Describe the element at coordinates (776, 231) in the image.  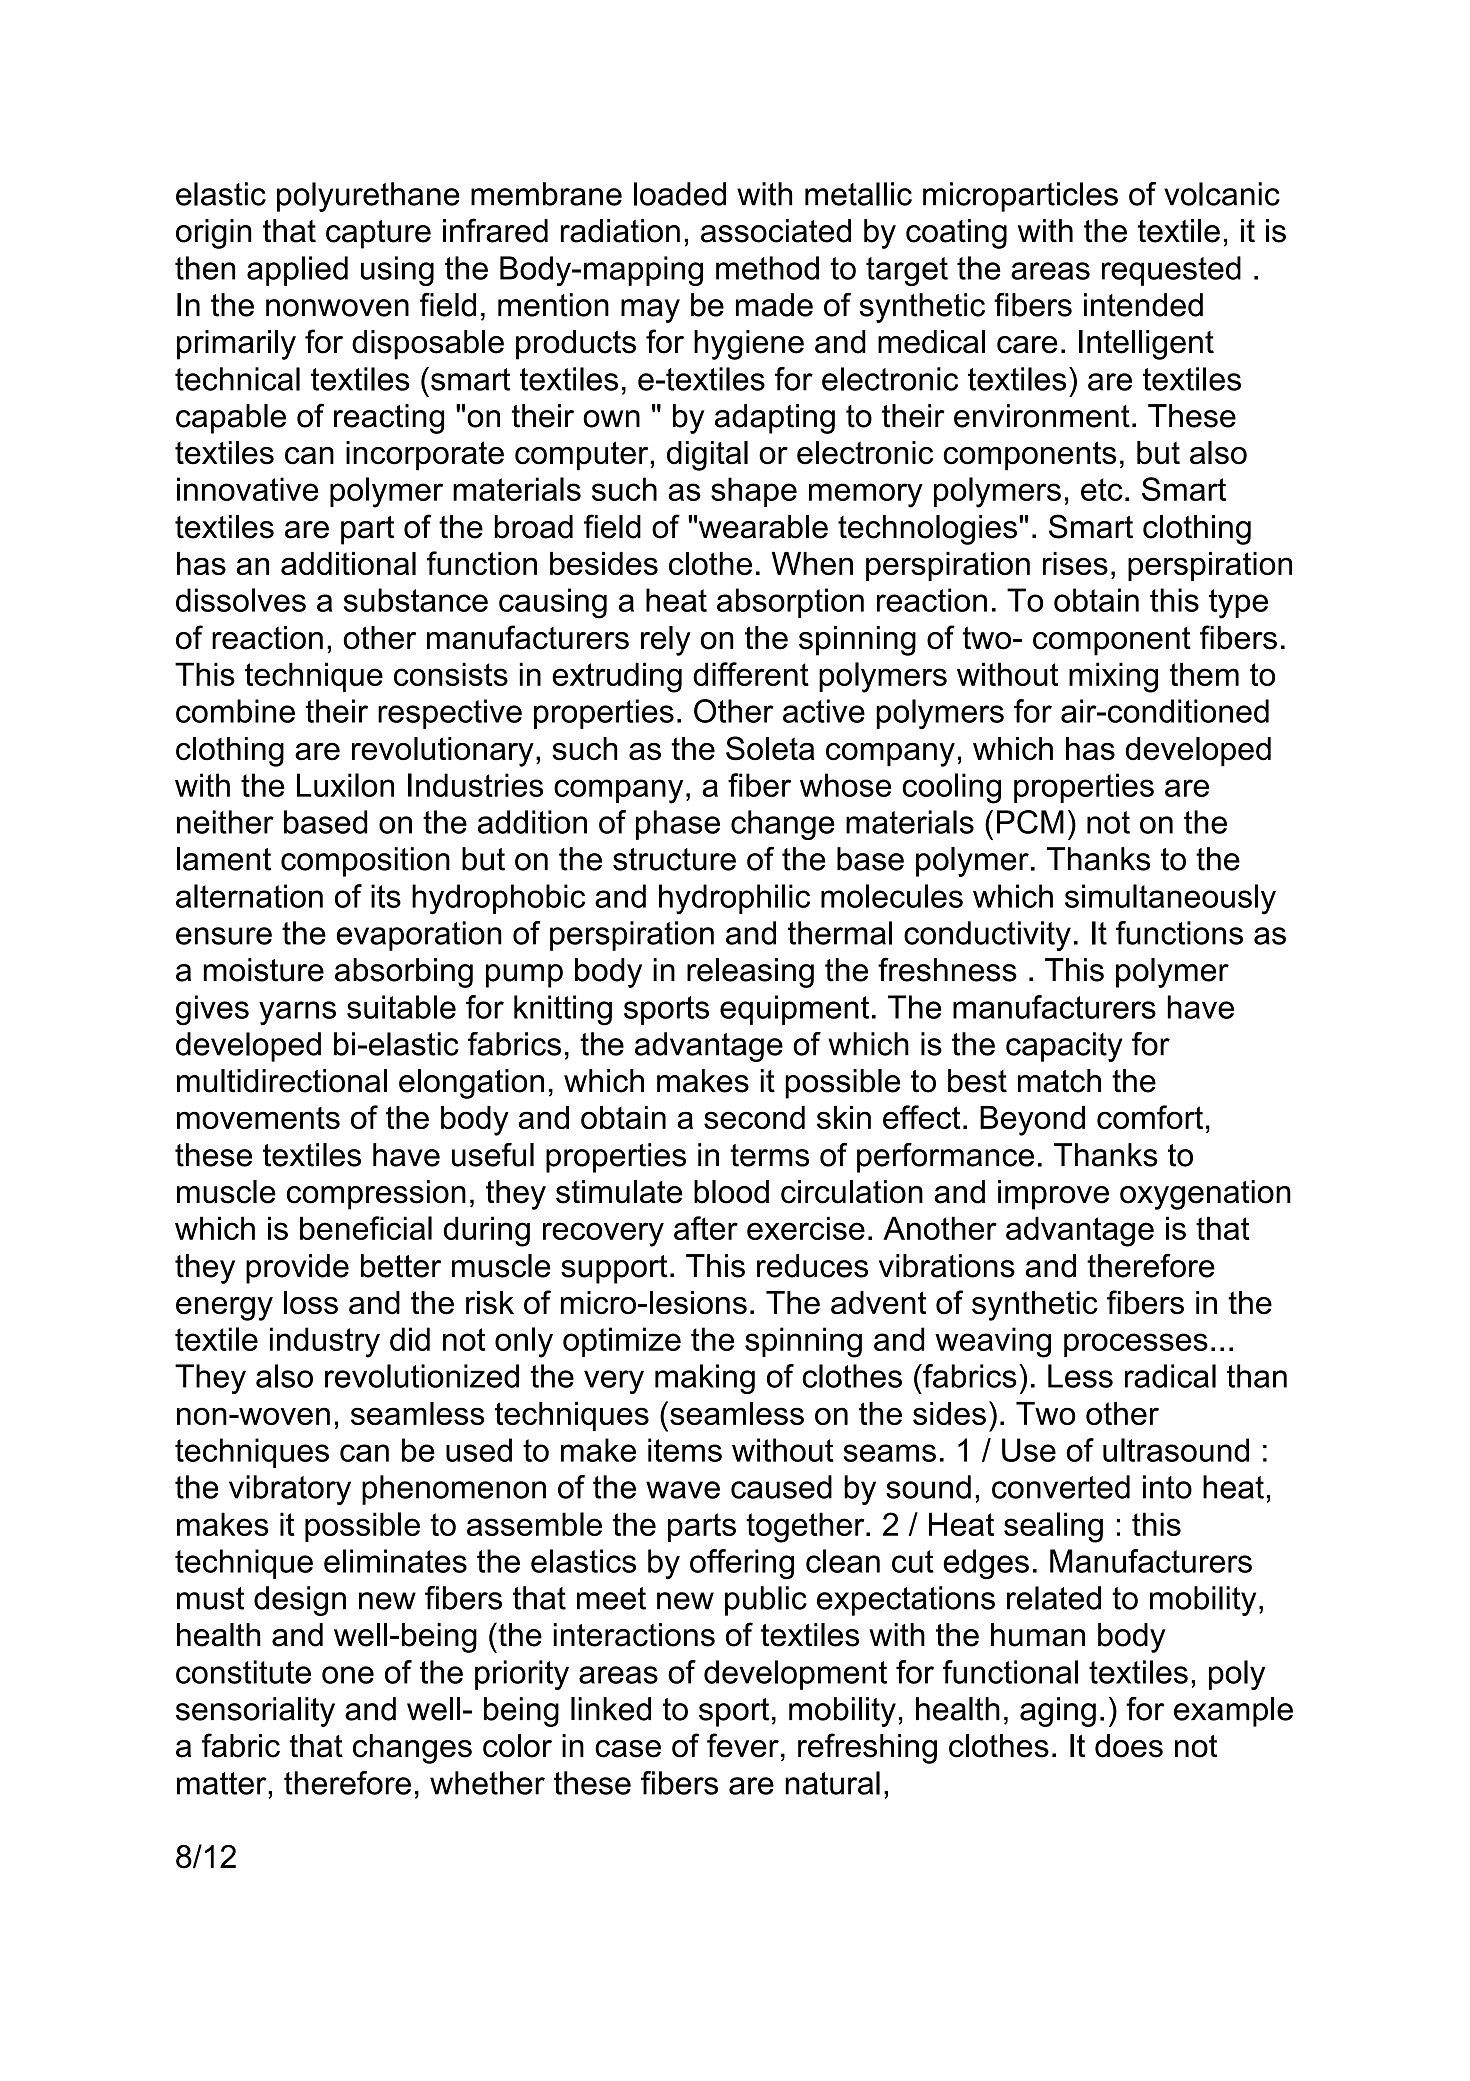
I see `associated` at that location.
